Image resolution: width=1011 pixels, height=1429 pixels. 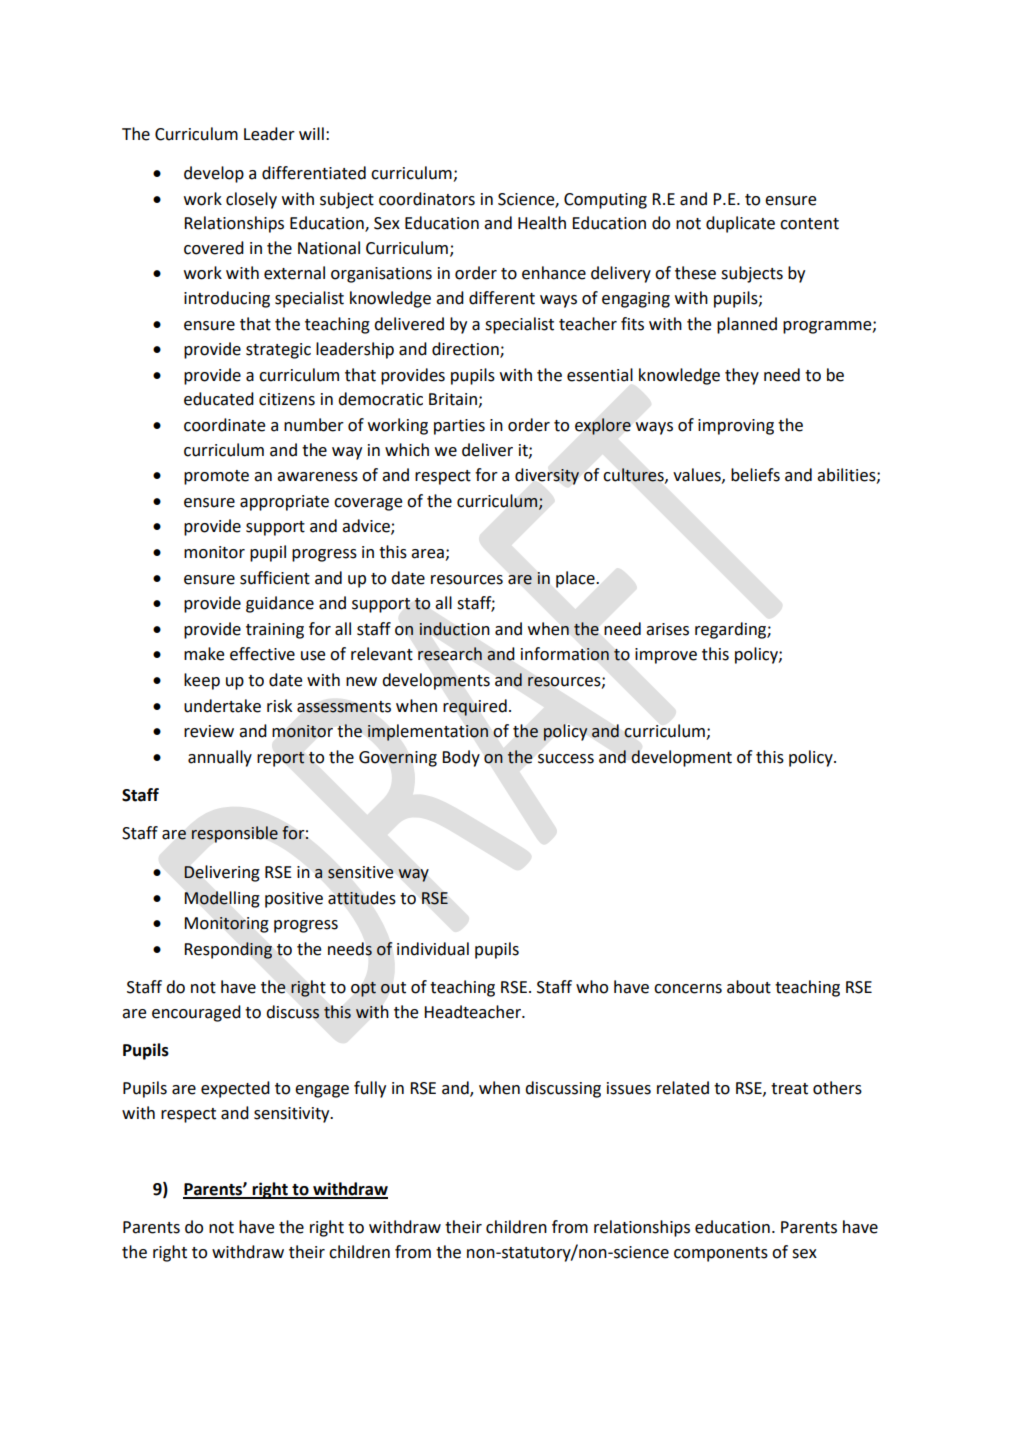 I want to click on improving, so click(x=736, y=427).
